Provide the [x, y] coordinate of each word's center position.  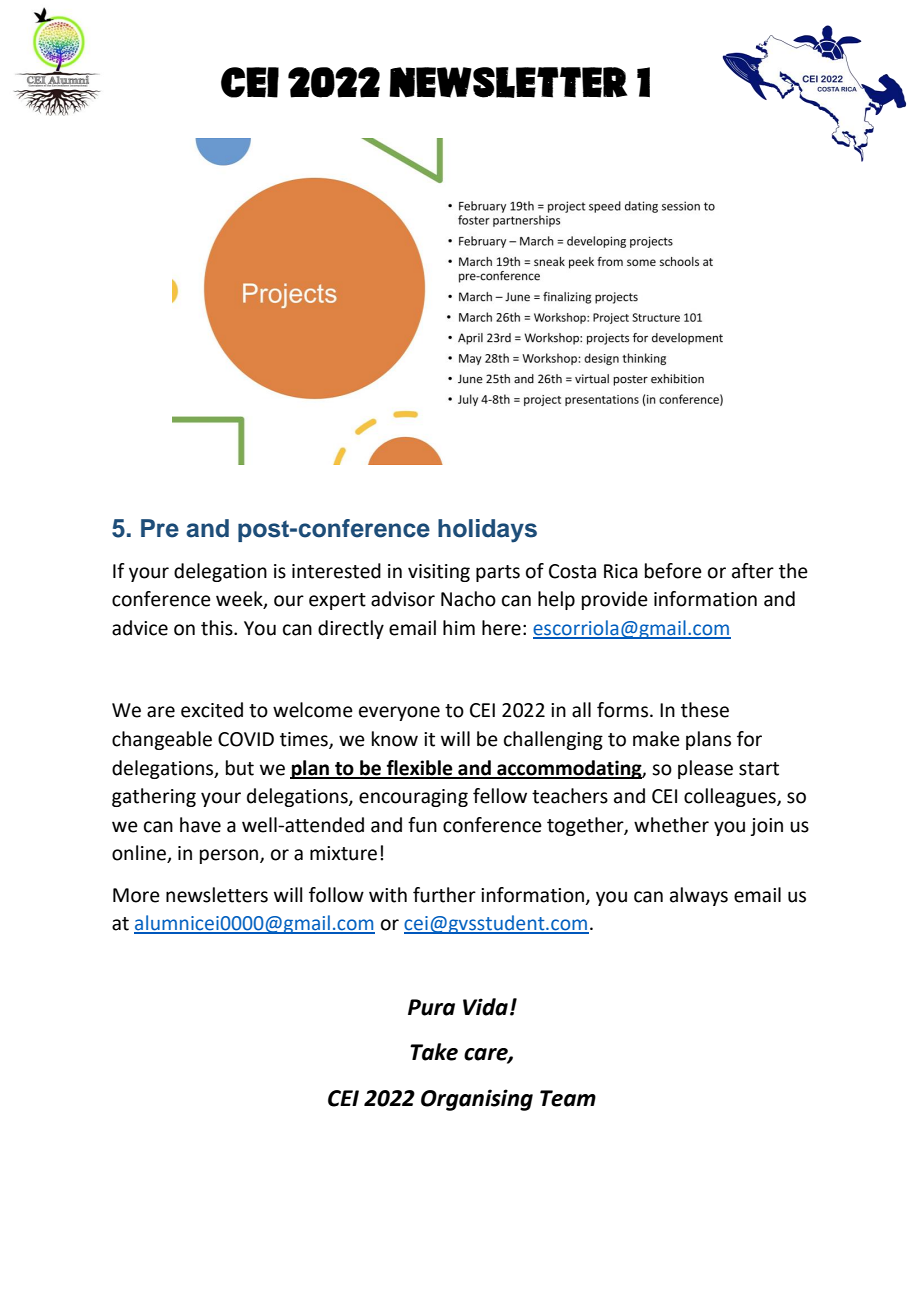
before [673, 571]
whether [671, 825]
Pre [160, 528]
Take [434, 1052]
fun [422, 825]
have [200, 825]
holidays [487, 531]
